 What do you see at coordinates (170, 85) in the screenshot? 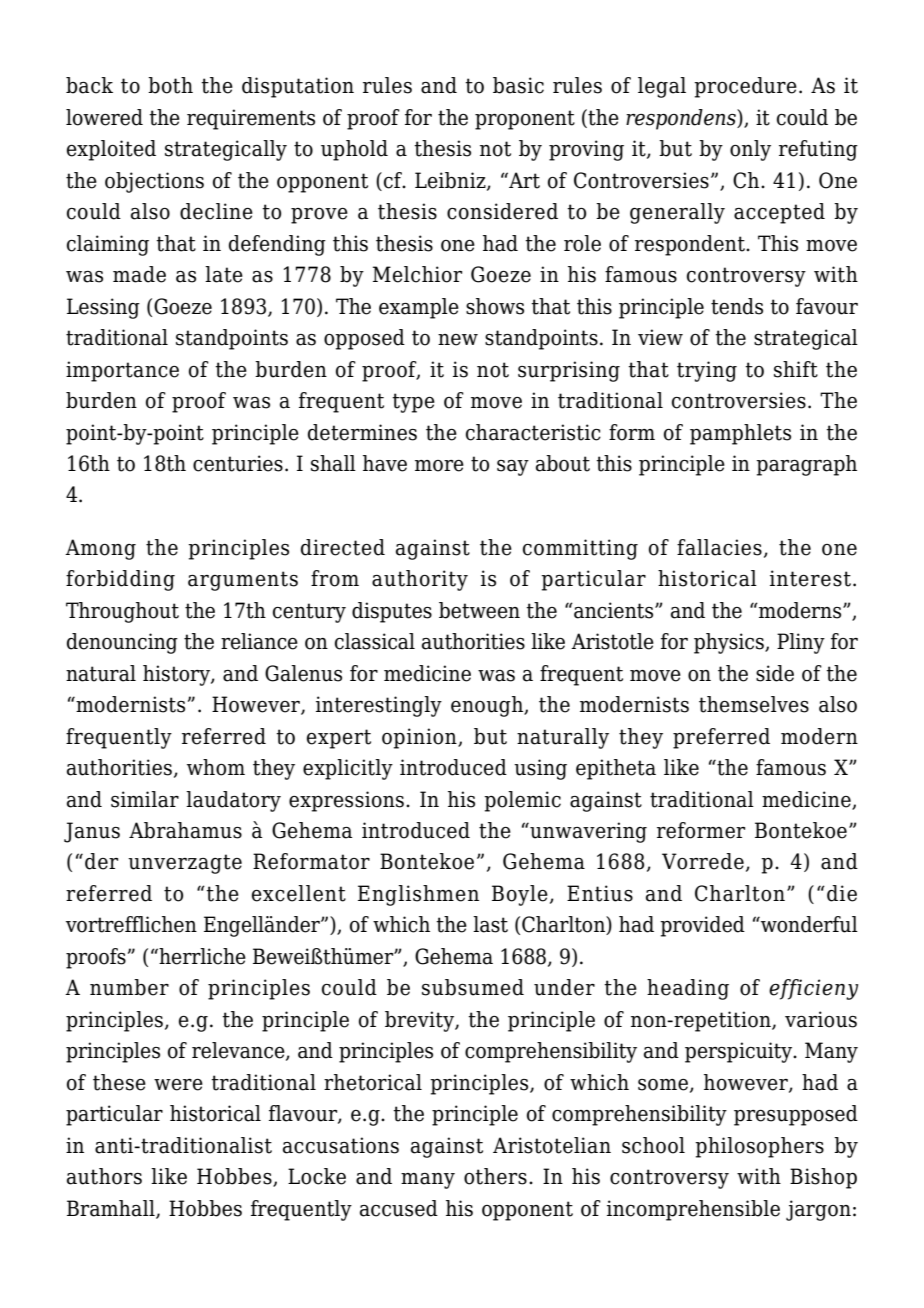
I see `both` at bounding box center [170, 85].
